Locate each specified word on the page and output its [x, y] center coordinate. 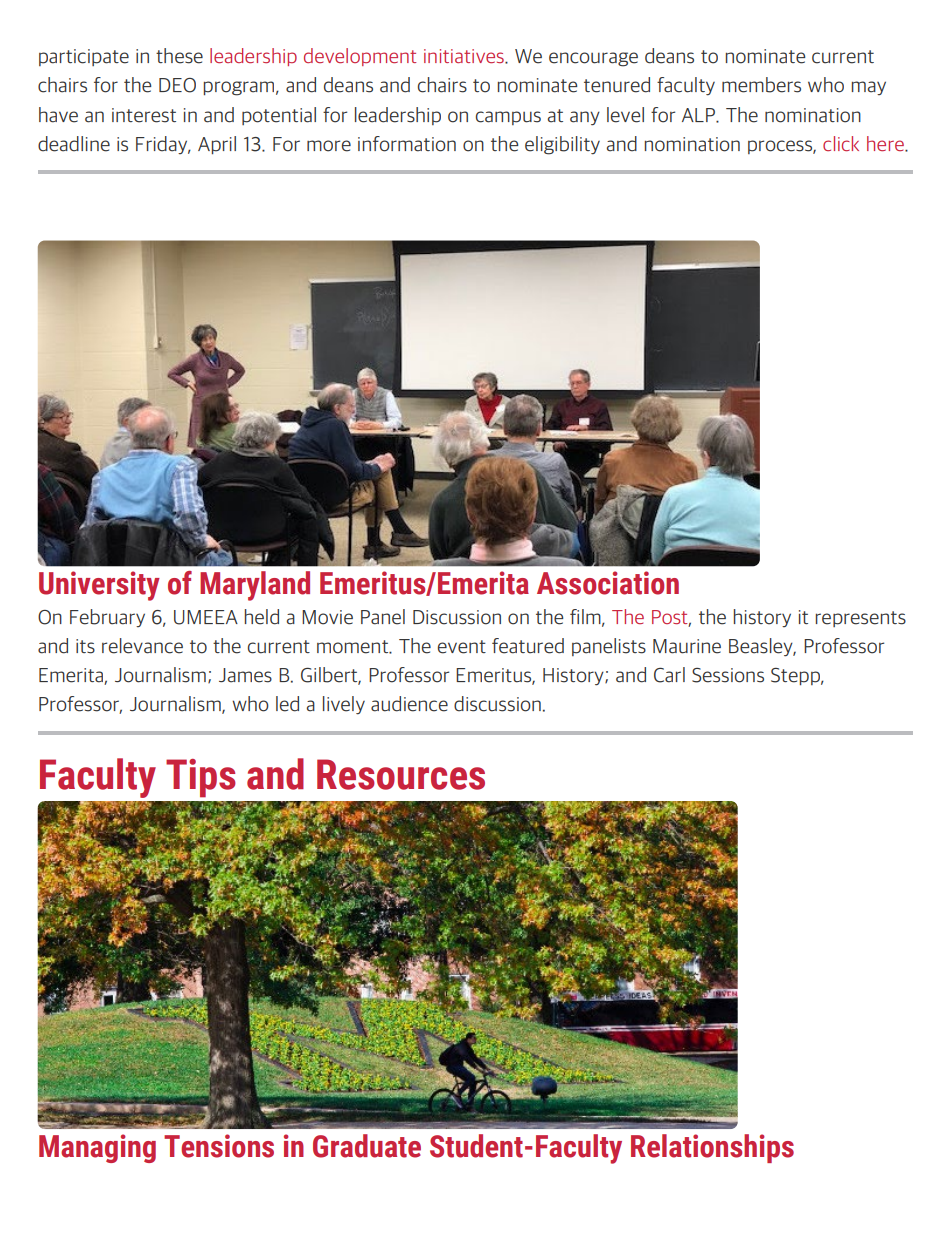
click [841, 143]
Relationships [712, 1148]
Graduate [367, 1146]
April [217, 145]
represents [861, 619]
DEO [177, 85]
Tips [201, 778]
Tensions [219, 1146]
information [407, 144]
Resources [401, 774]
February [107, 618]
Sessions [728, 675]
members [761, 85]
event [462, 647]
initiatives [465, 56]
